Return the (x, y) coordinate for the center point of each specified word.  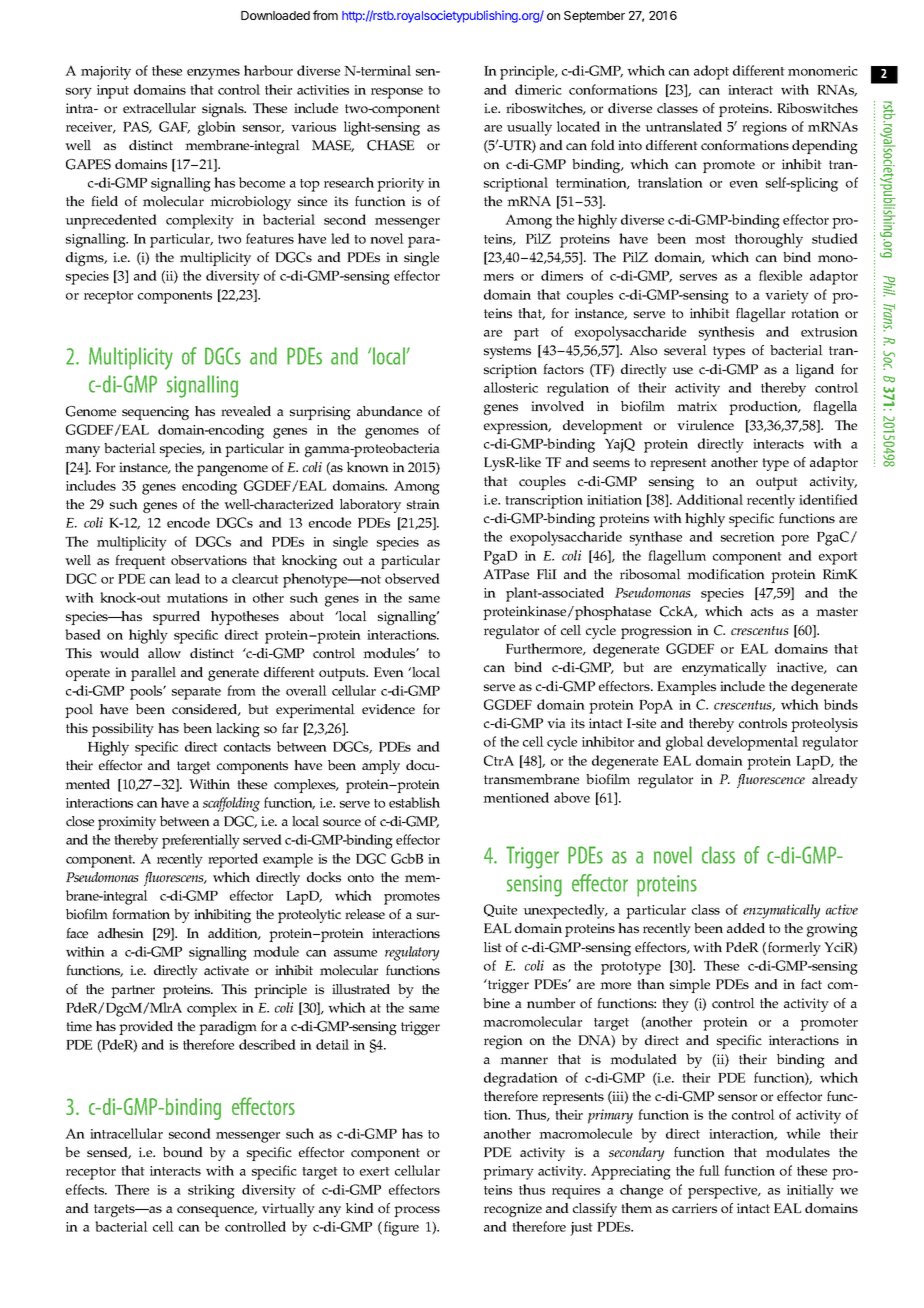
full (709, 1170)
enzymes (213, 74)
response (397, 93)
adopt (711, 72)
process (417, 1211)
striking (211, 1191)
